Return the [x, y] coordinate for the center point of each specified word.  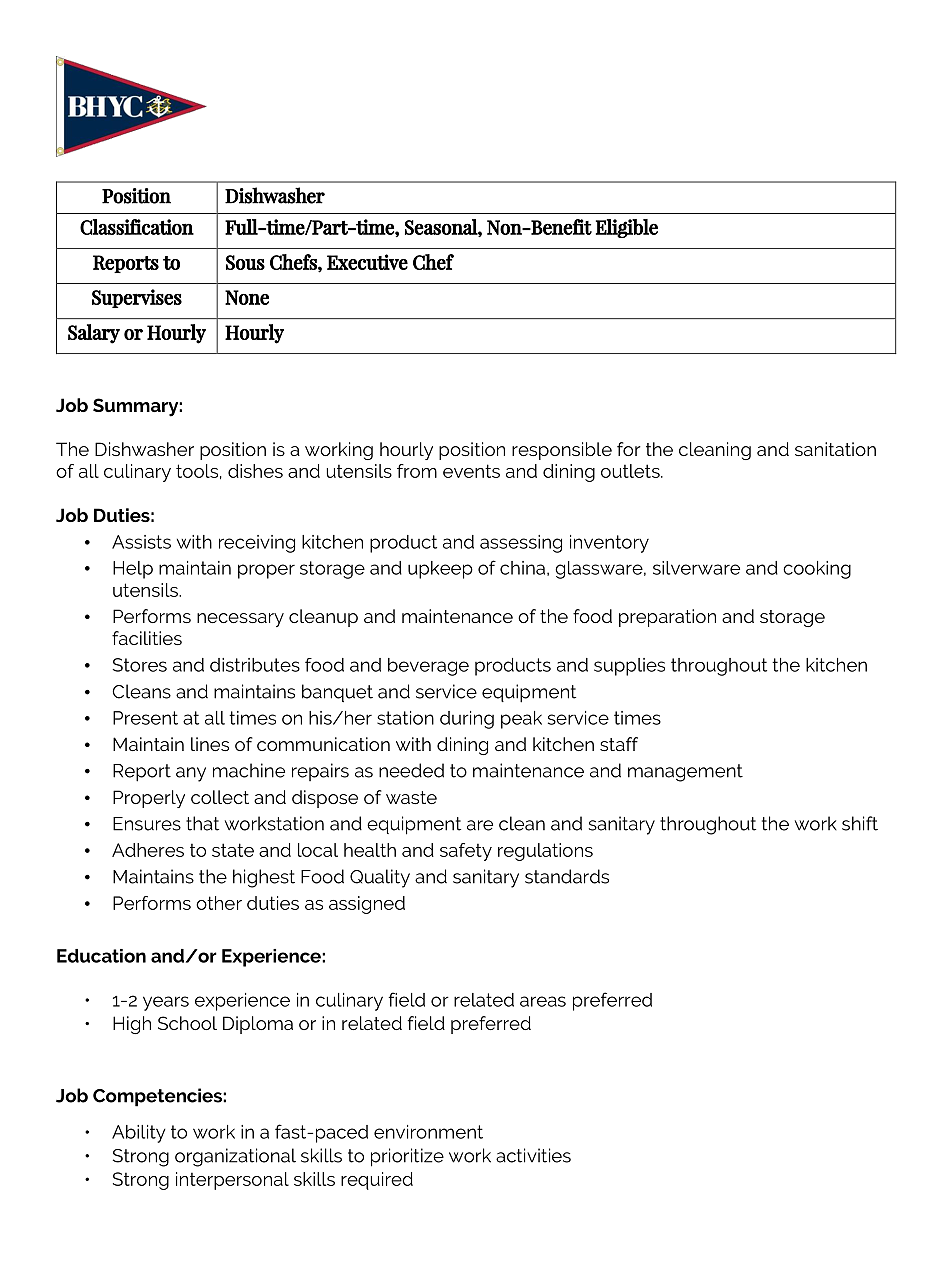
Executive [367, 262]
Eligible [627, 228]
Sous [245, 262]
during [467, 720]
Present [145, 718]
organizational [235, 1157]
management [685, 773]
